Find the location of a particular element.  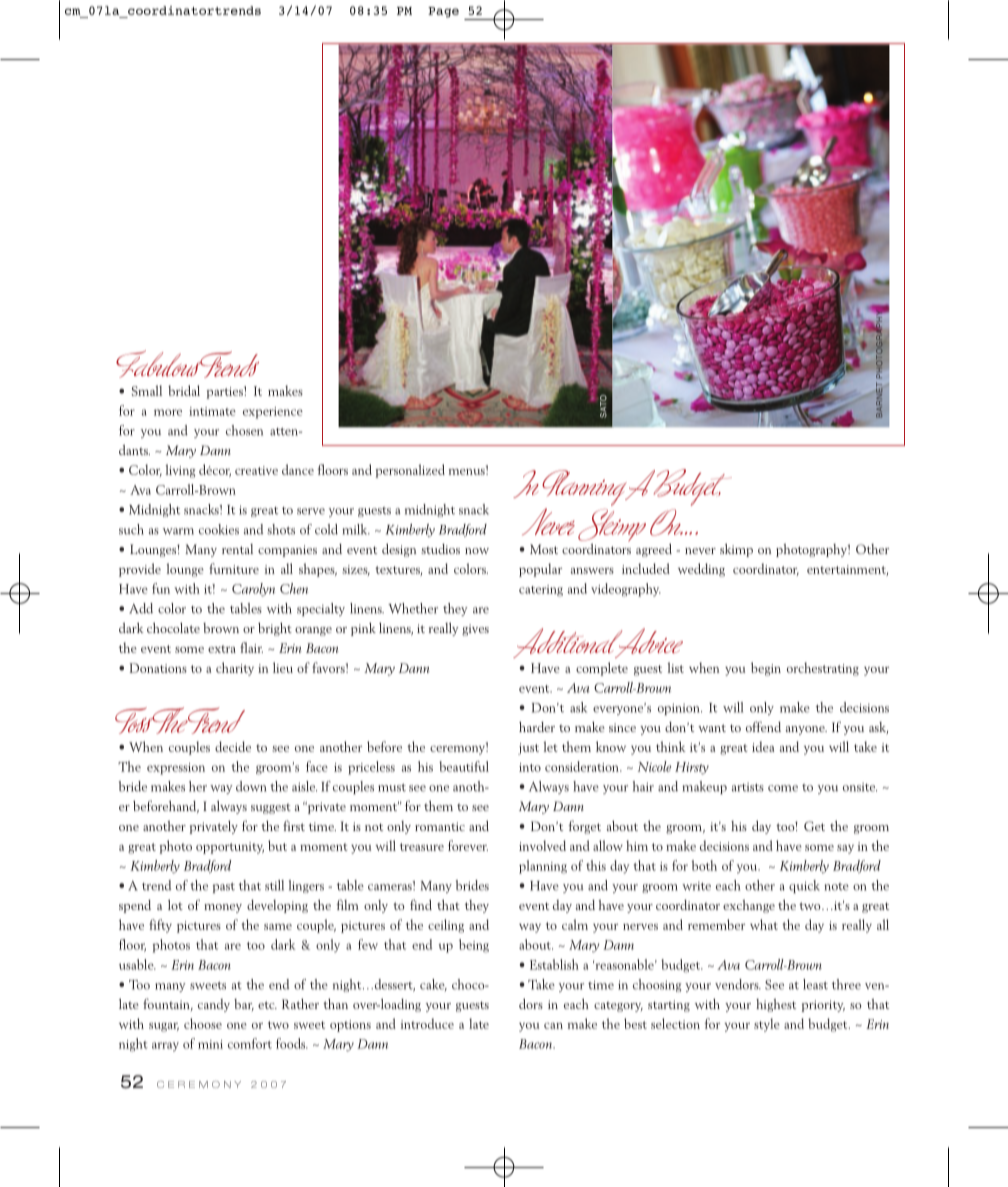

wedding is located at coordinates (701, 570).
